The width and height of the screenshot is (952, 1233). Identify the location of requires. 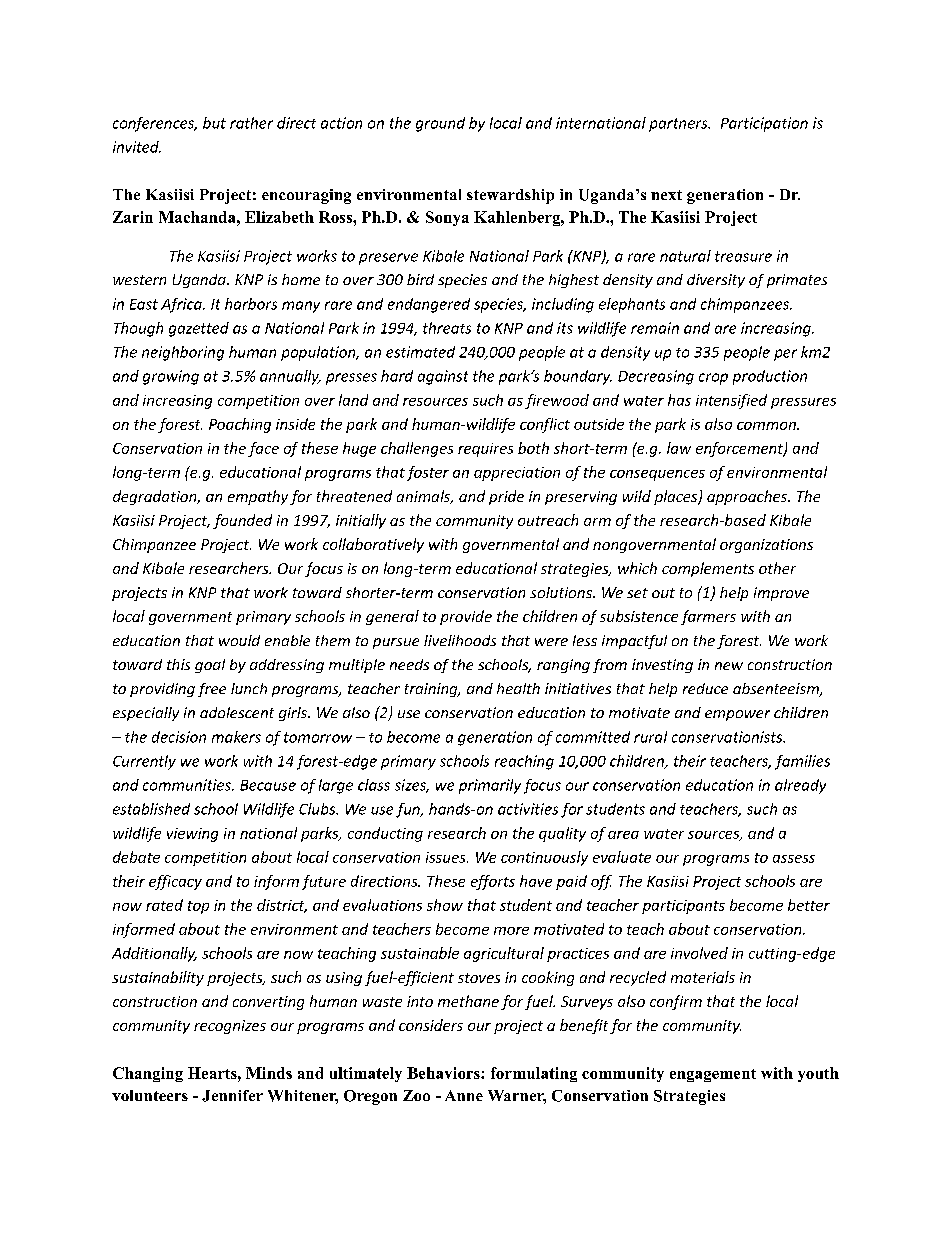
(485, 450).
